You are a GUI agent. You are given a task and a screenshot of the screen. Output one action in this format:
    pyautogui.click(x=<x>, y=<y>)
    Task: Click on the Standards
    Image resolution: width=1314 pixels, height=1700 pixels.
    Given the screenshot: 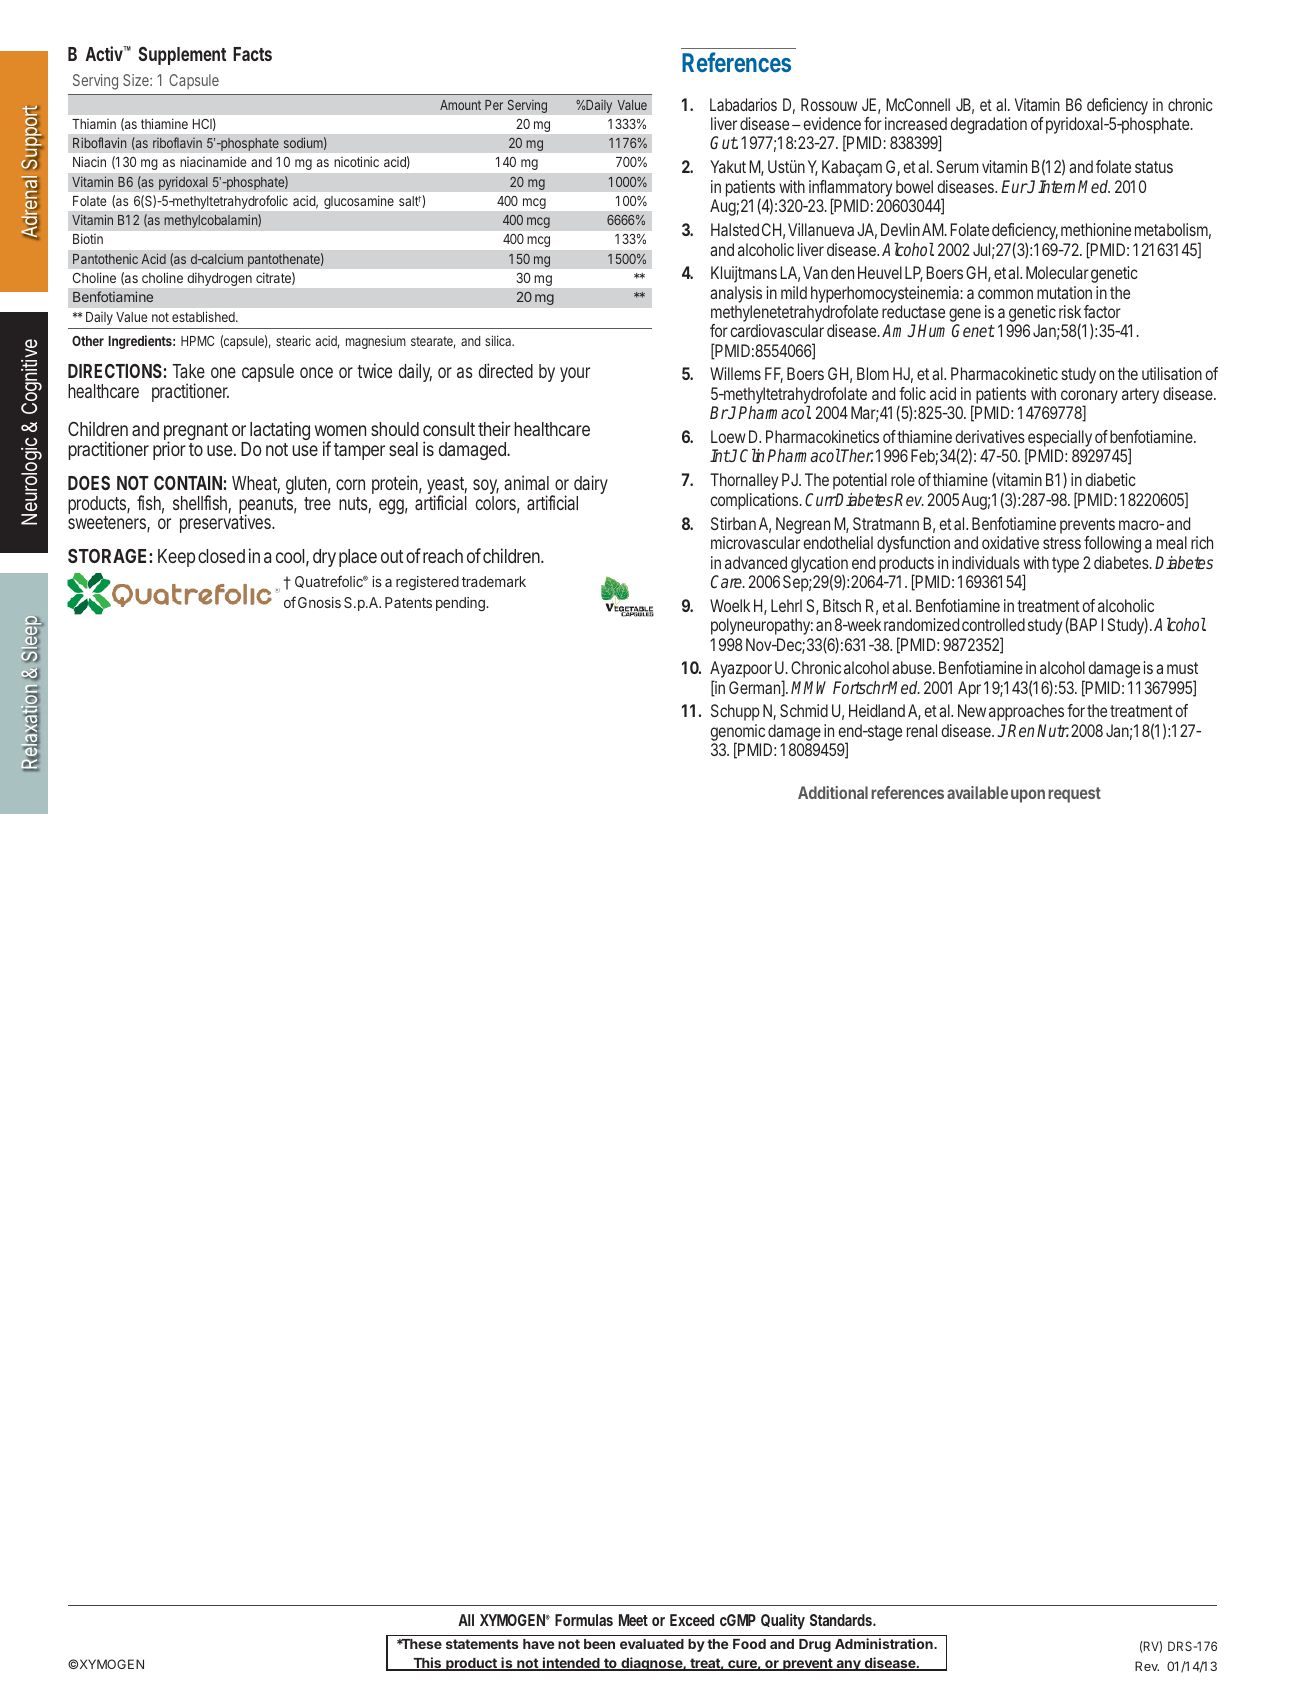 What is the action you would take?
    pyautogui.click(x=842, y=1620)
